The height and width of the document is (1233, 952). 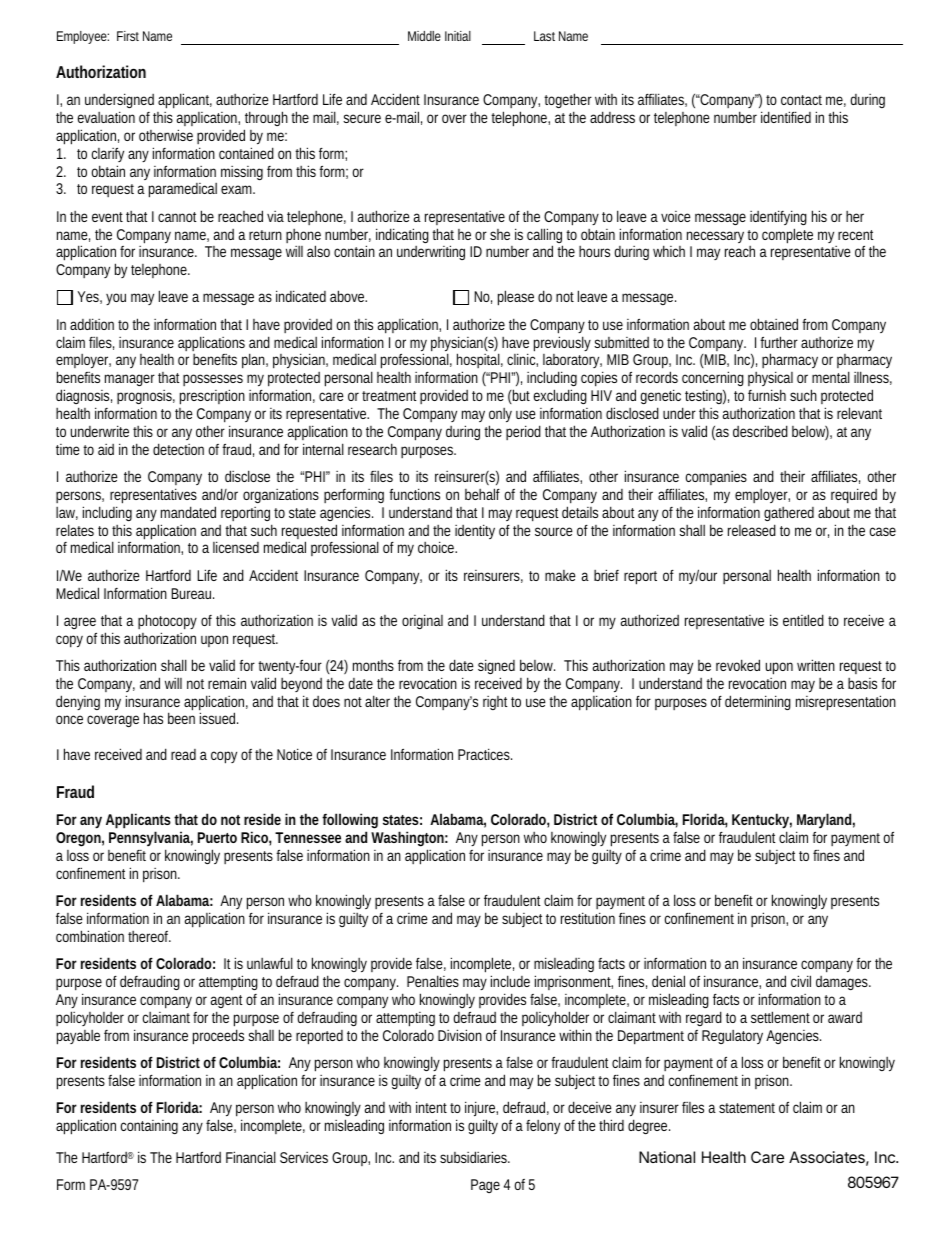 What do you see at coordinates (422, 621) in the document?
I see `original` at bounding box center [422, 621].
